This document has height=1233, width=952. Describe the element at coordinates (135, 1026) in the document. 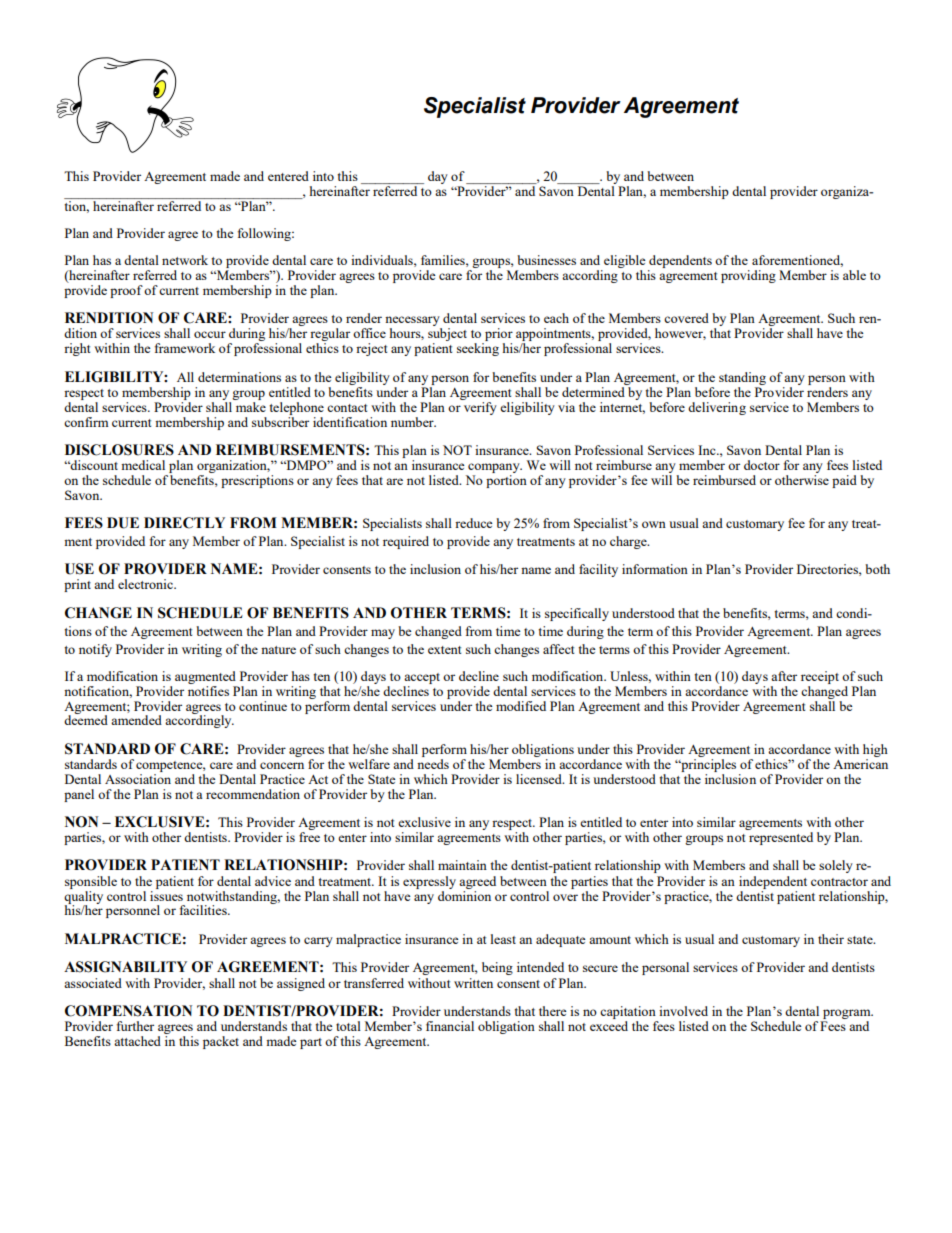

I see `further` at that location.
